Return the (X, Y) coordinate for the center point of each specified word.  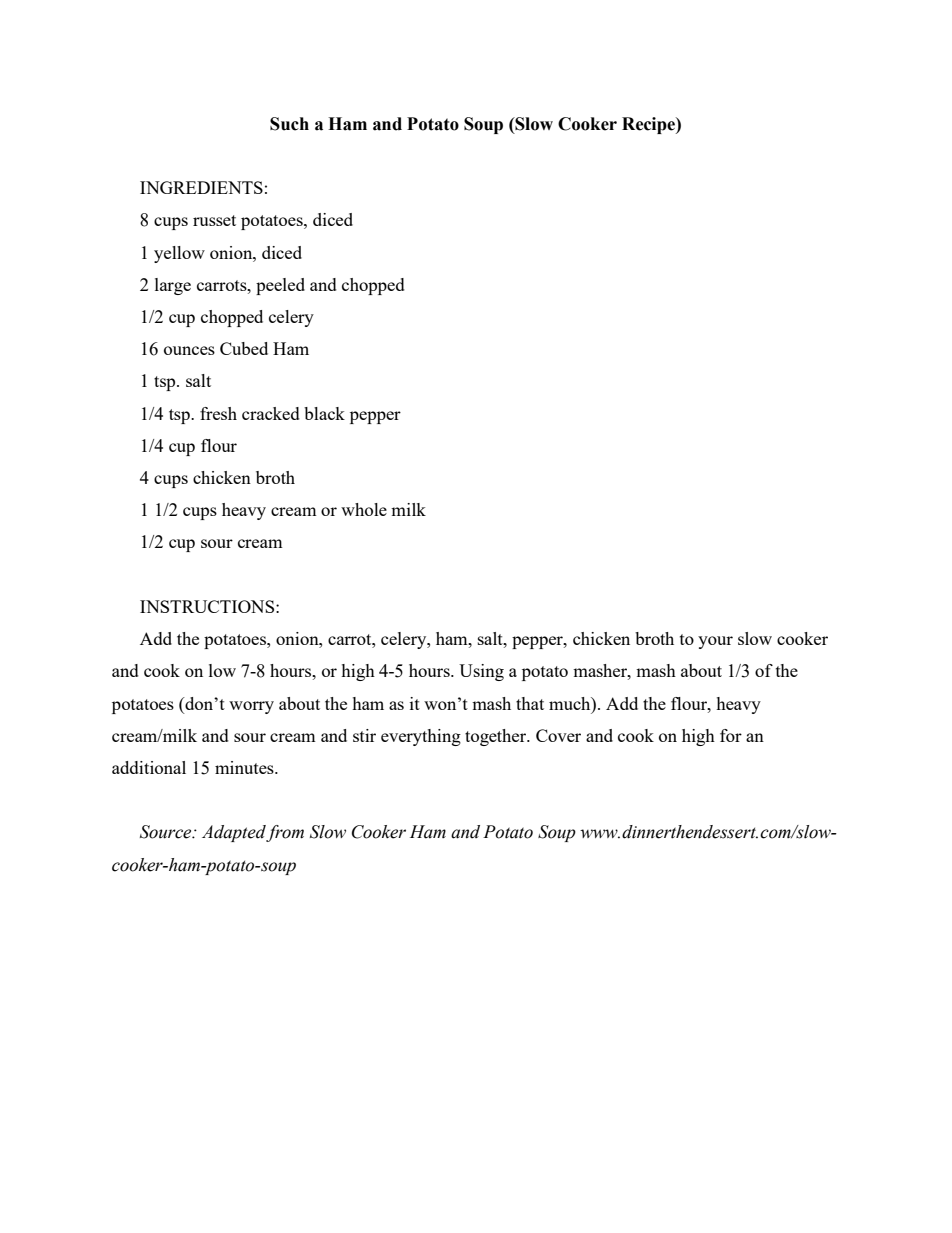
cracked (271, 413)
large (173, 286)
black (324, 413)
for (731, 735)
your (715, 642)
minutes (245, 767)
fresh (218, 413)
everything (421, 737)
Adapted (234, 833)
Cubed (244, 348)
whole (364, 509)
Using (481, 672)
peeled (280, 286)
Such (289, 124)
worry (251, 707)
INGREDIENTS (201, 187)
